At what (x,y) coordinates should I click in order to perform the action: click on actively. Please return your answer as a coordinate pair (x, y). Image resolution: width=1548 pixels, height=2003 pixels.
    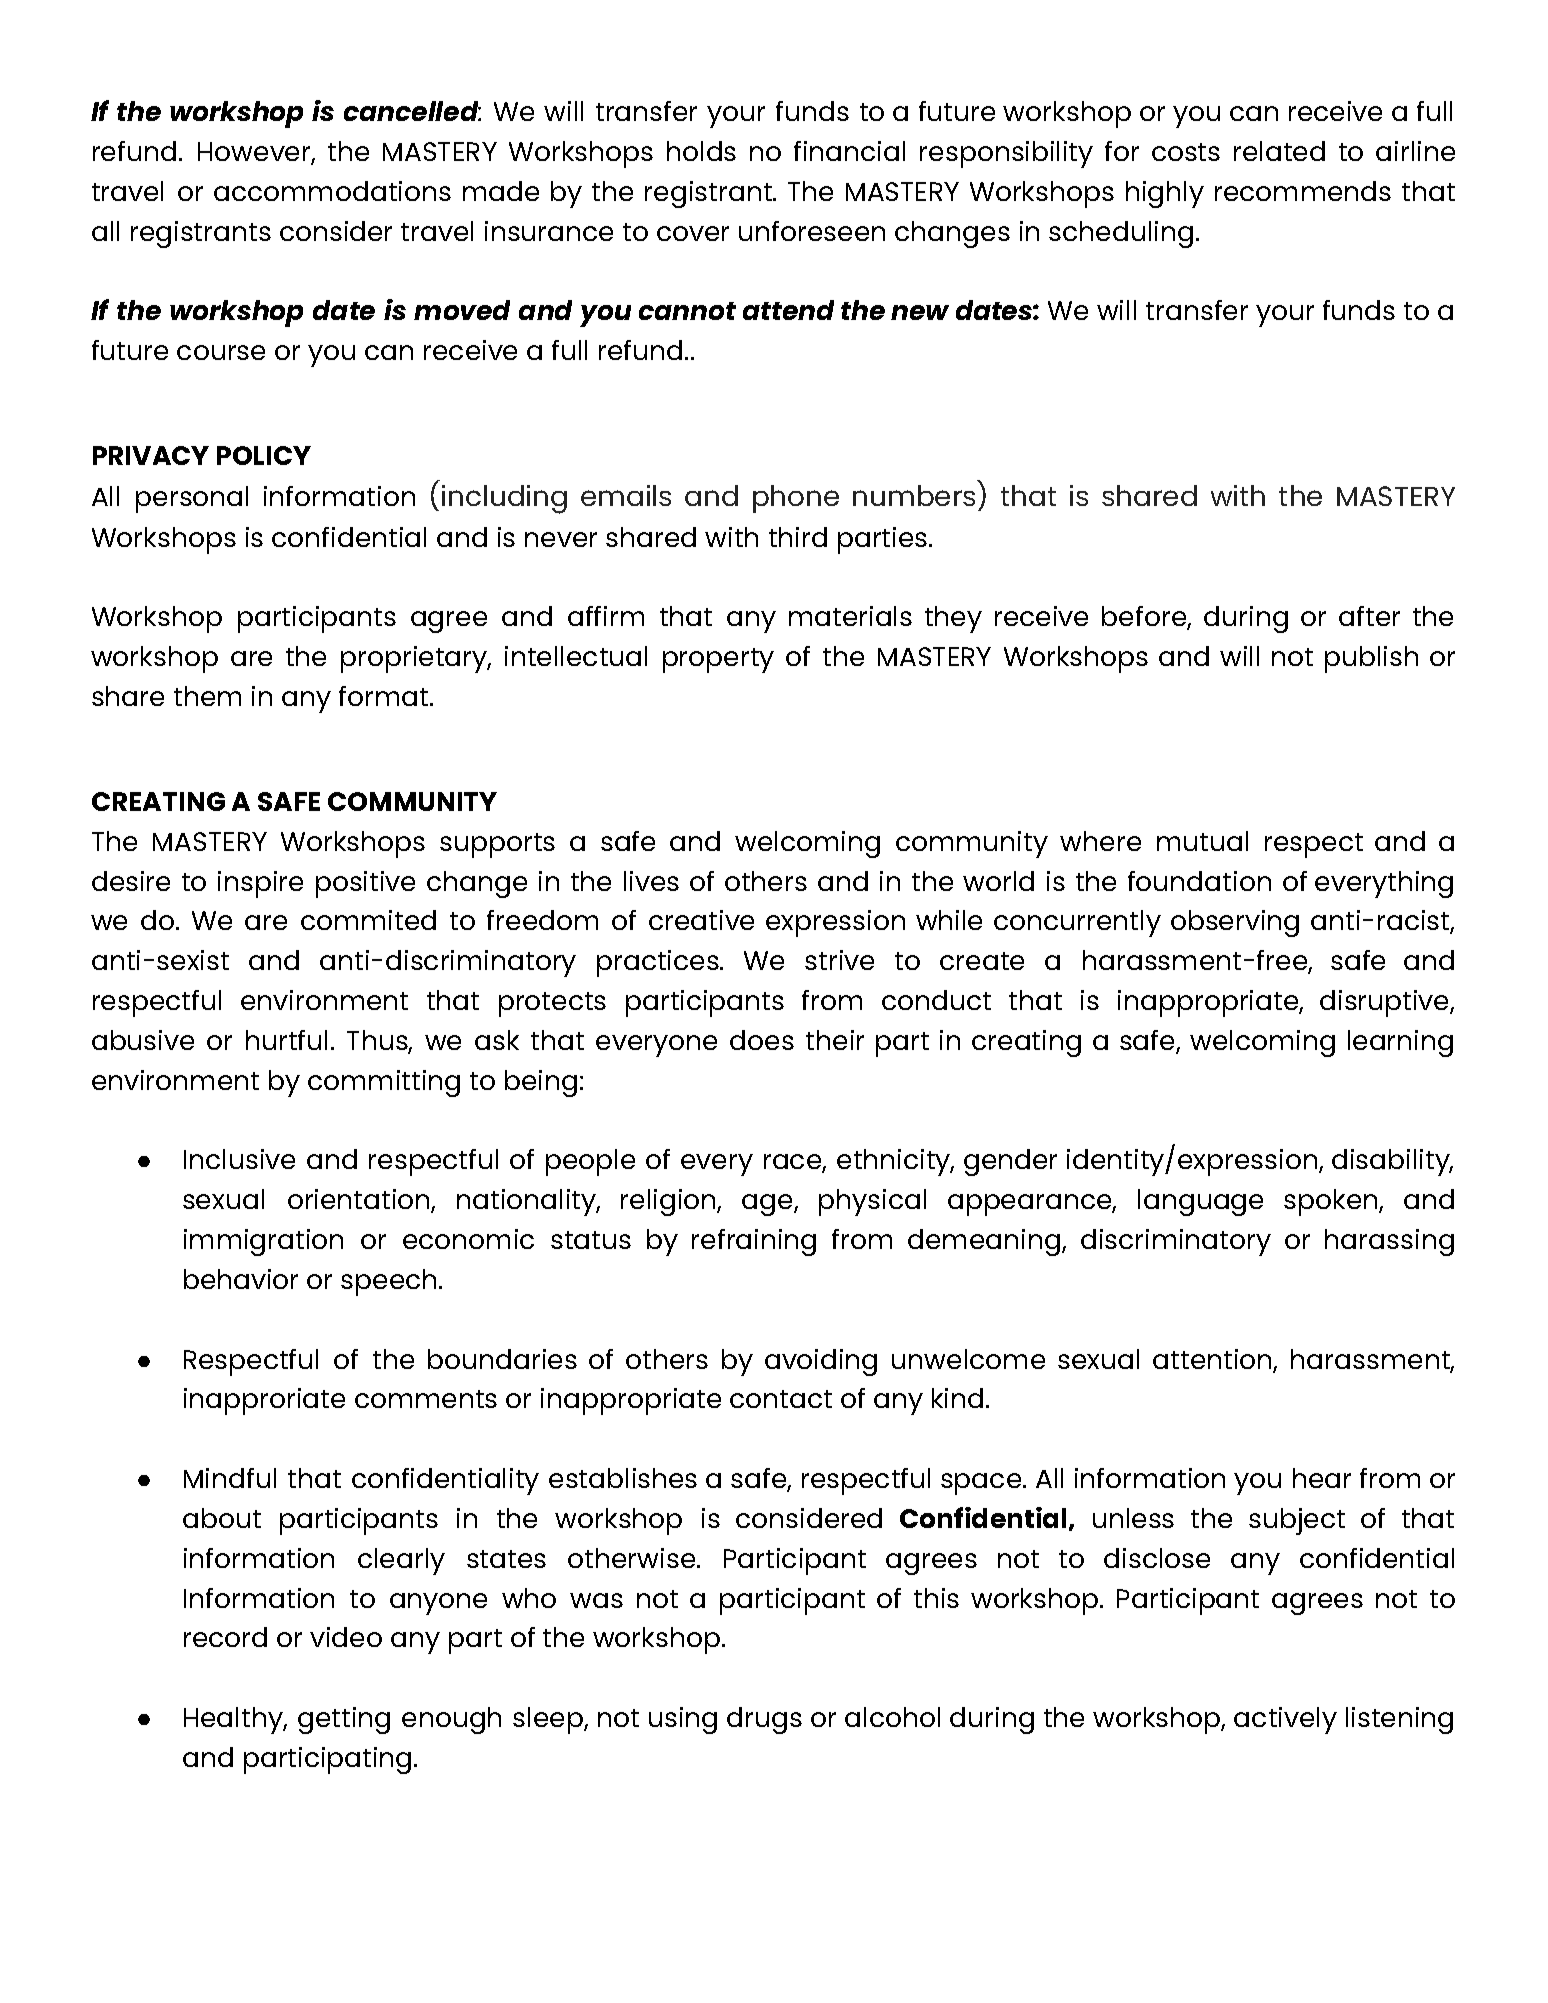
    Looking at the image, I should click on (1285, 1720).
